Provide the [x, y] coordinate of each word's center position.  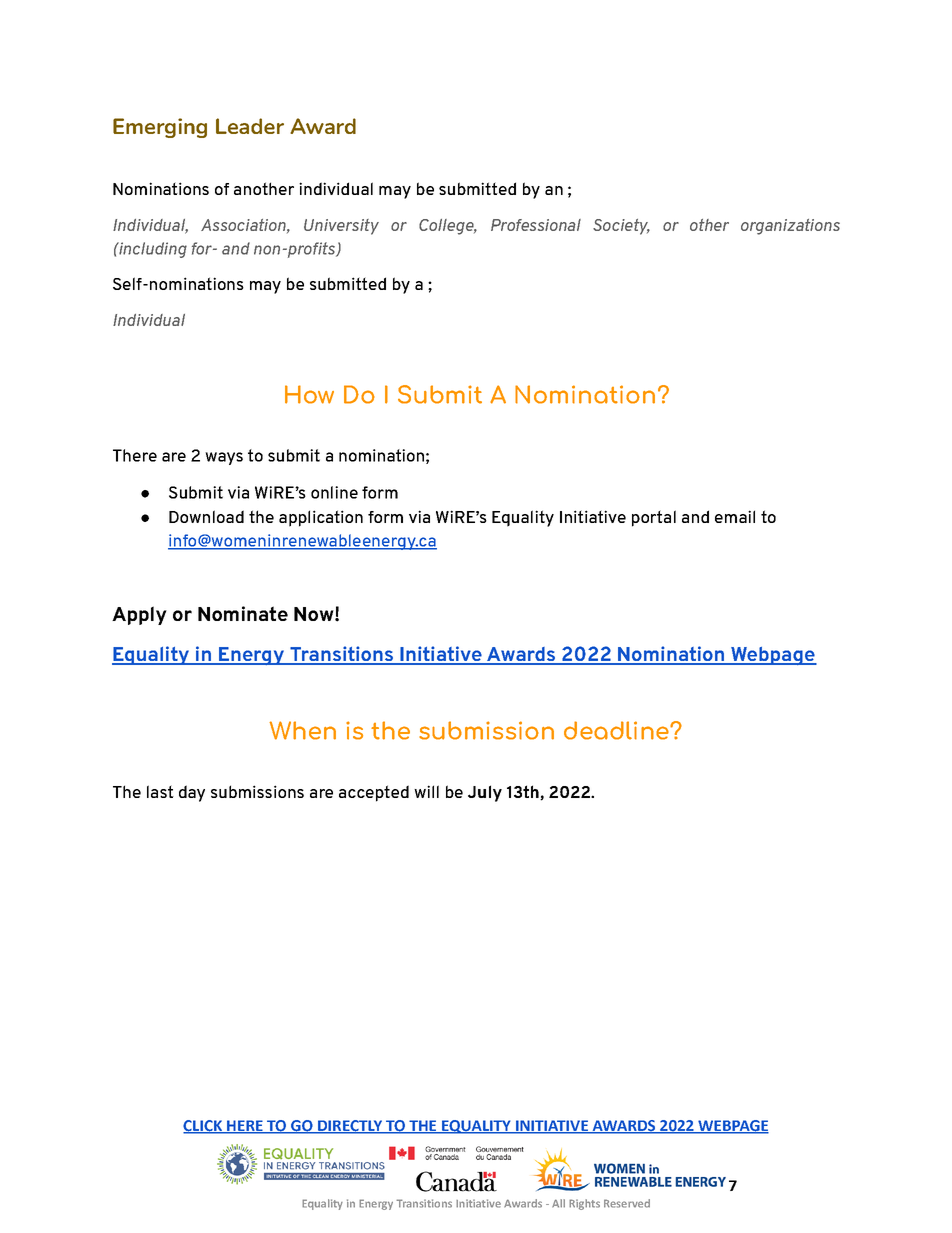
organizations [790, 227]
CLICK [204, 1126]
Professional [536, 225]
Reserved [627, 1203]
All [558, 1203]
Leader [250, 126]
